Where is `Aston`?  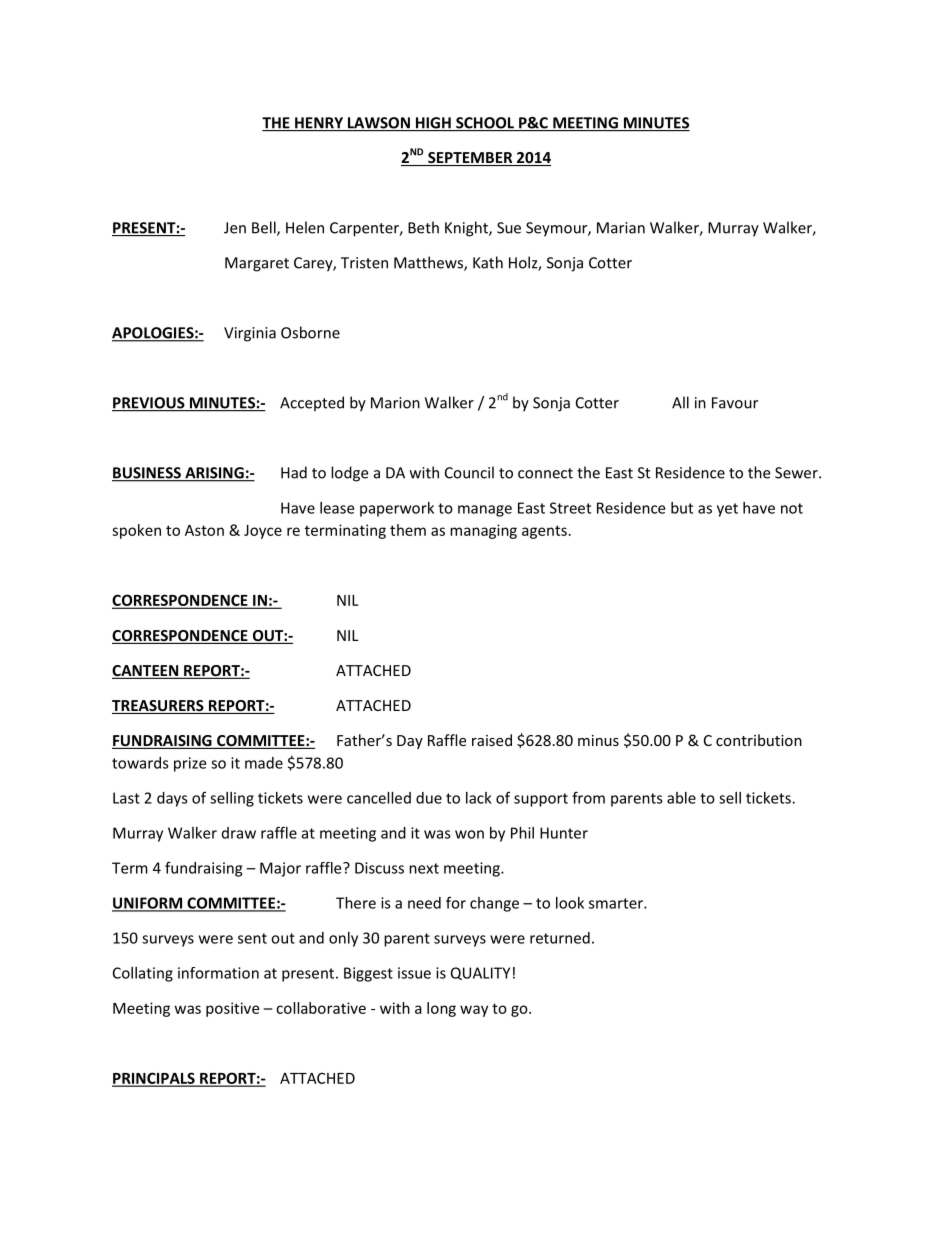
Aston is located at coordinates (204, 530).
